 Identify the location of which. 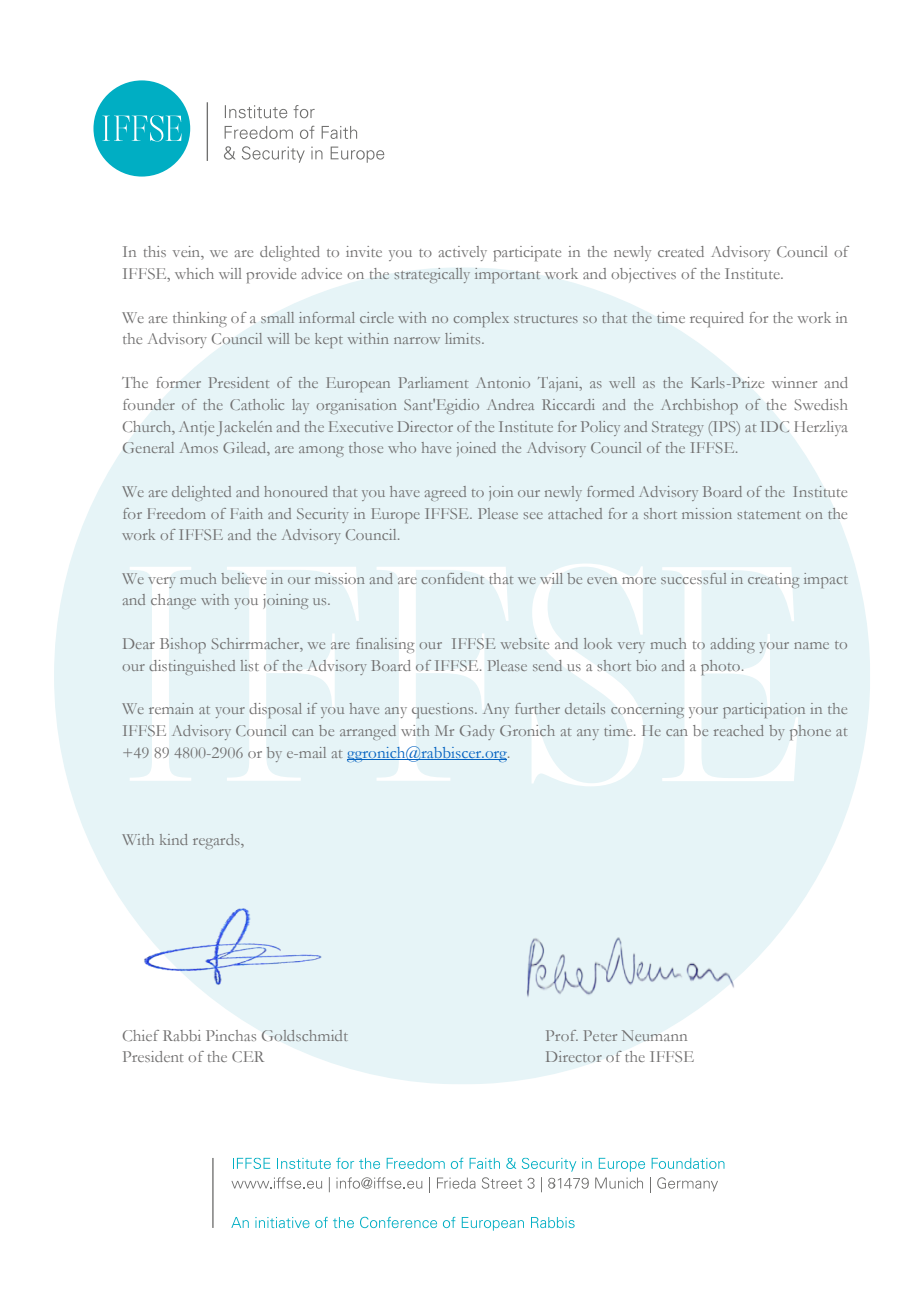
(194, 273).
